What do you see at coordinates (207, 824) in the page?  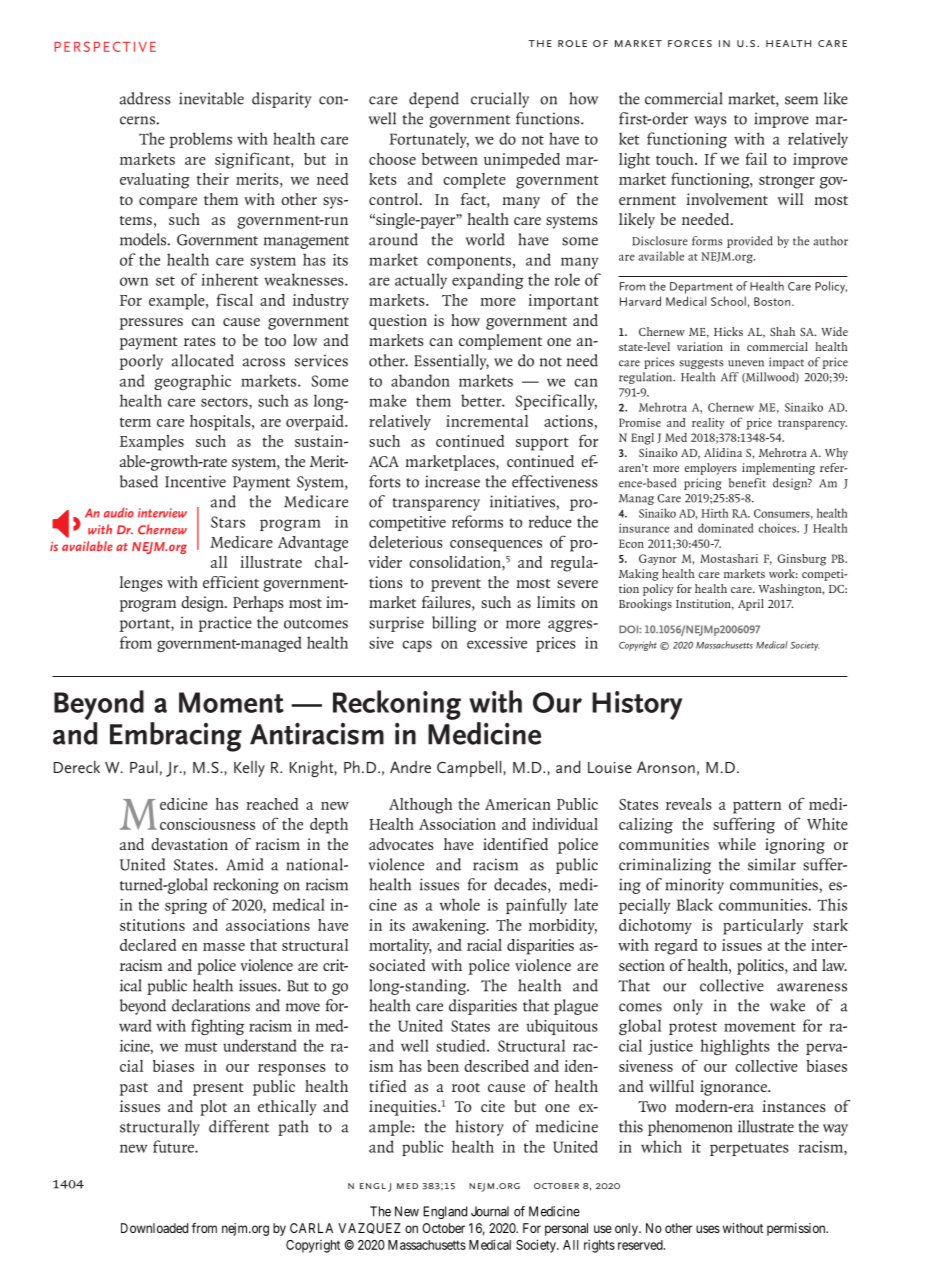 I see `consciousness` at bounding box center [207, 824].
